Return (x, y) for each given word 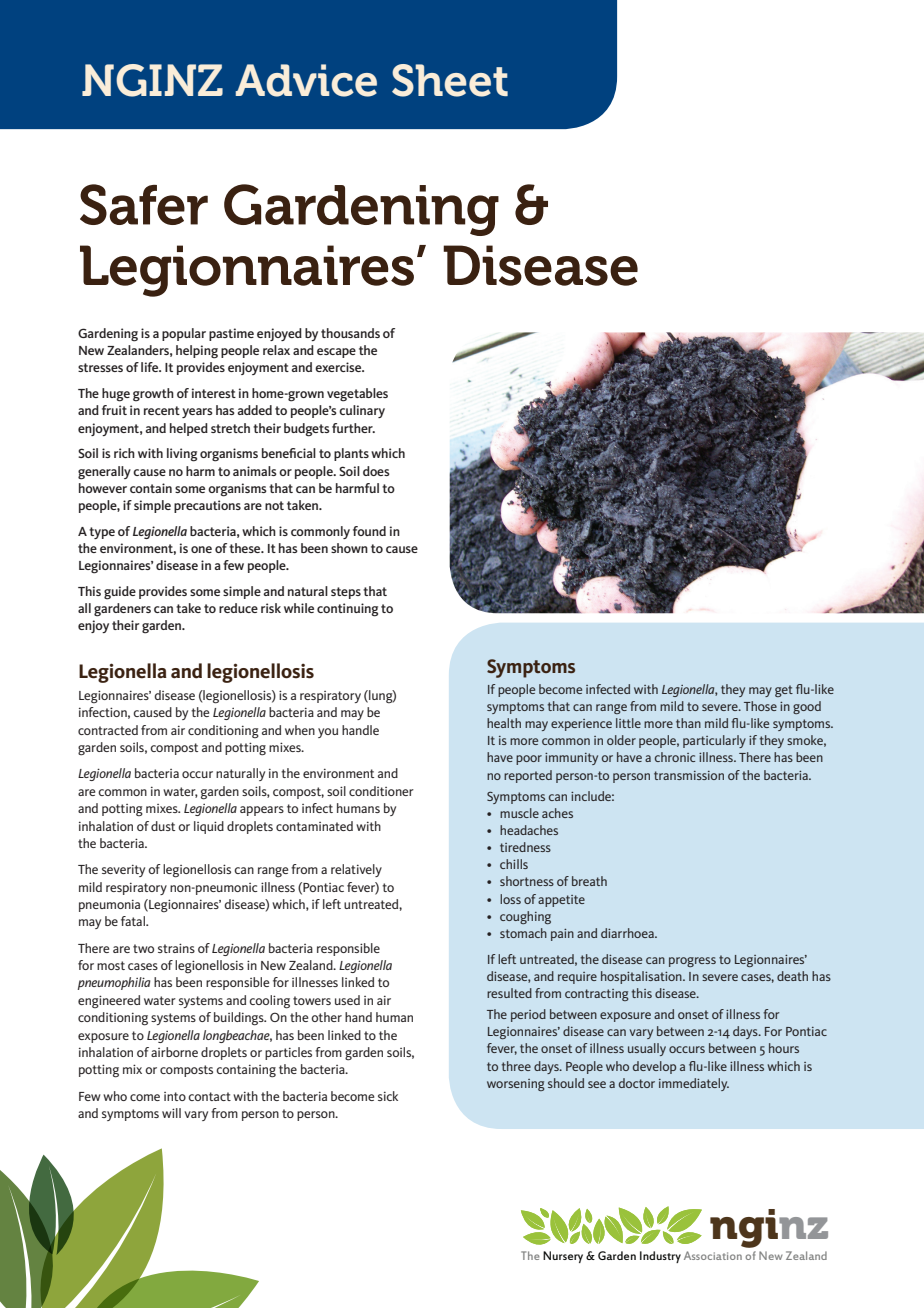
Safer (144, 204)
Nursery (563, 1257)
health (504, 723)
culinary (362, 411)
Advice (306, 80)
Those (760, 706)
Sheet (450, 80)
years (197, 413)
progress (692, 962)
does (376, 471)
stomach (523, 933)
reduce (238, 608)
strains (176, 948)
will (171, 1113)
